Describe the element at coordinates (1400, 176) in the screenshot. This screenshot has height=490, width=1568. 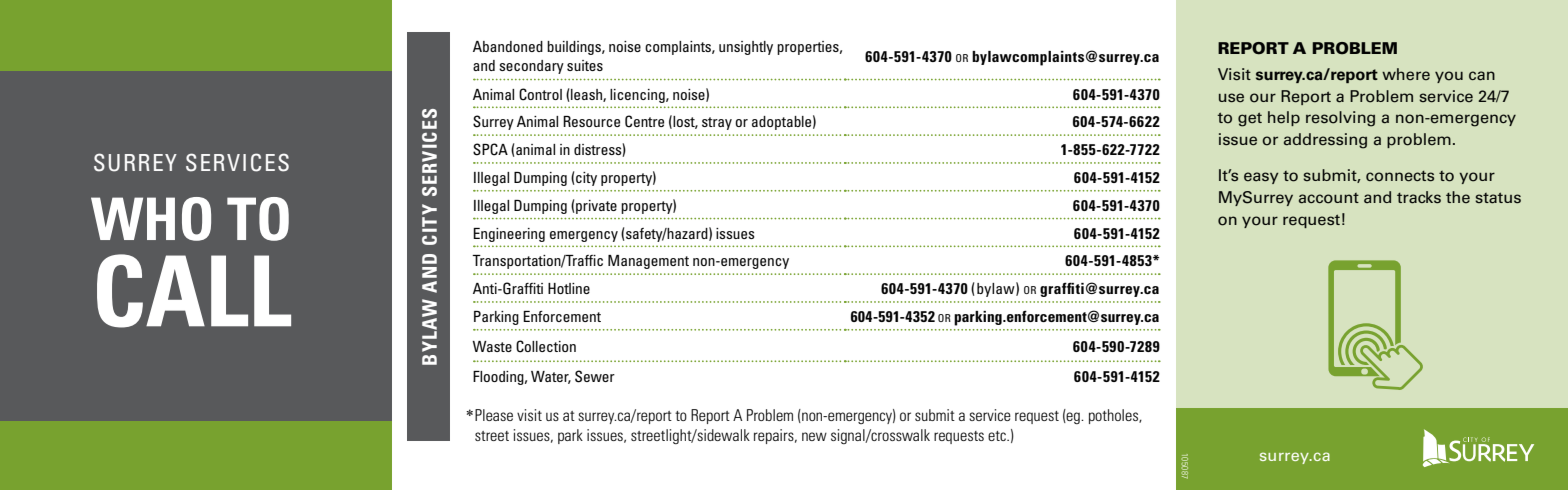
I see `connects` at that location.
